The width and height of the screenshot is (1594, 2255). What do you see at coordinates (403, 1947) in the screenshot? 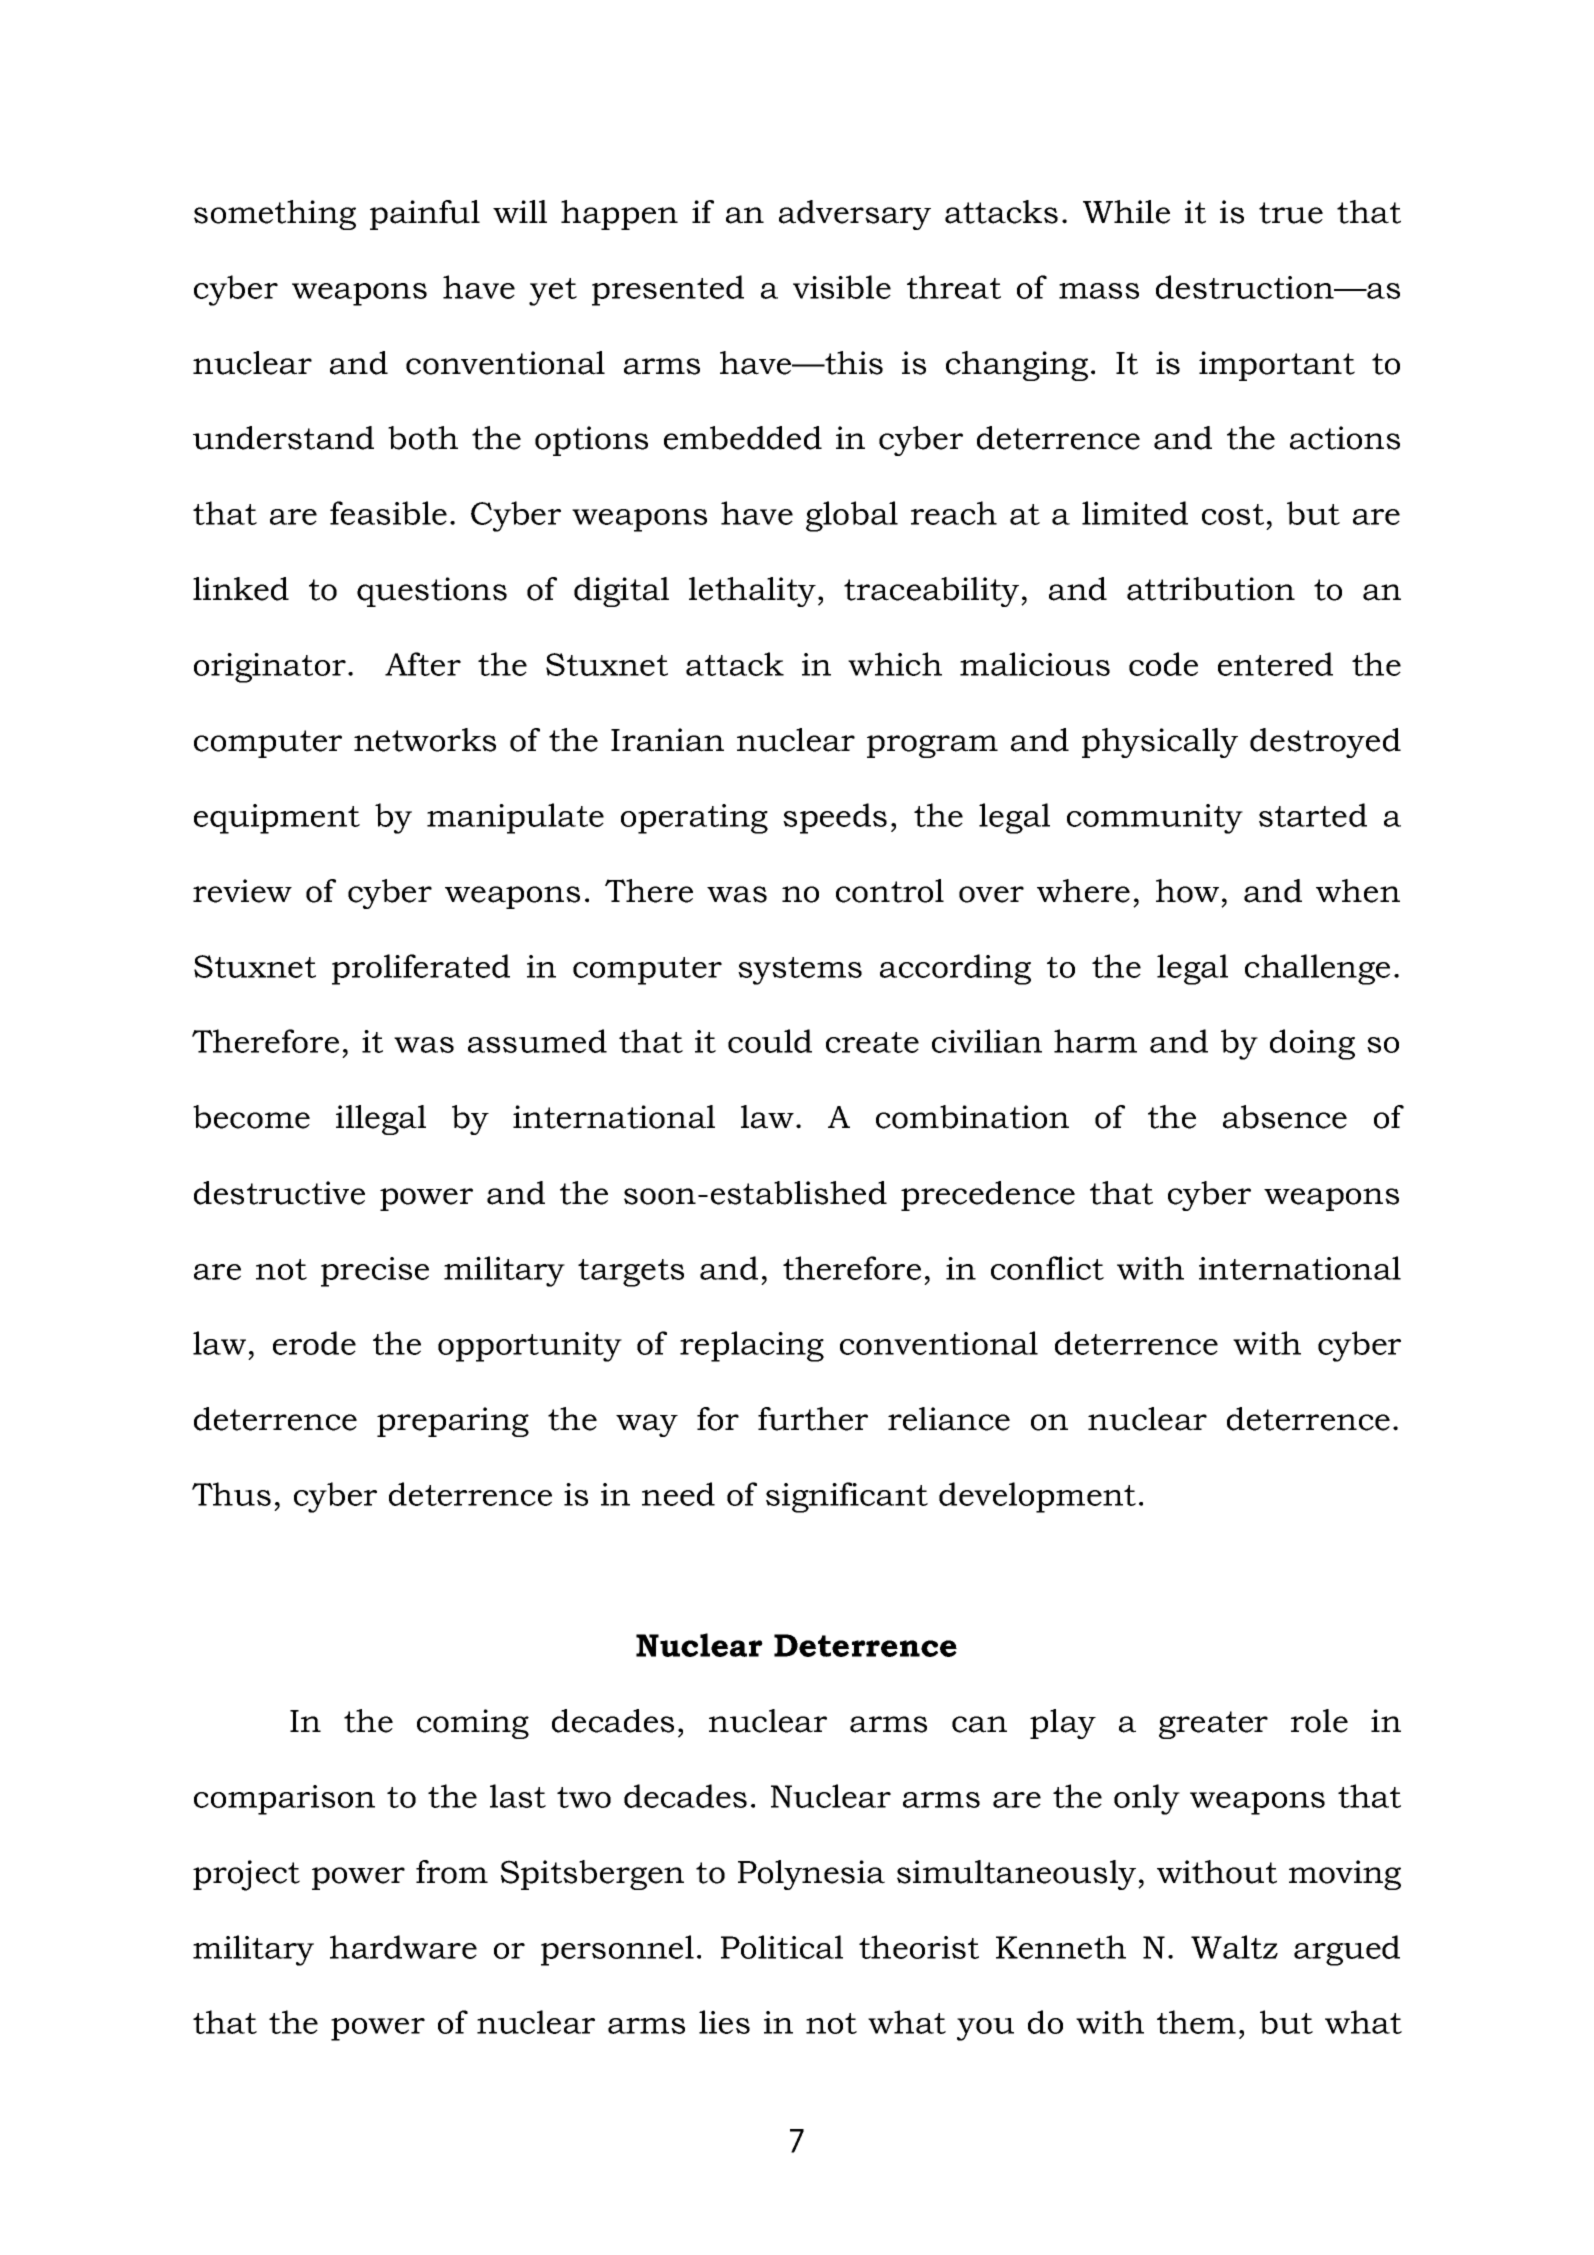
I see `hardware` at bounding box center [403, 1947].
